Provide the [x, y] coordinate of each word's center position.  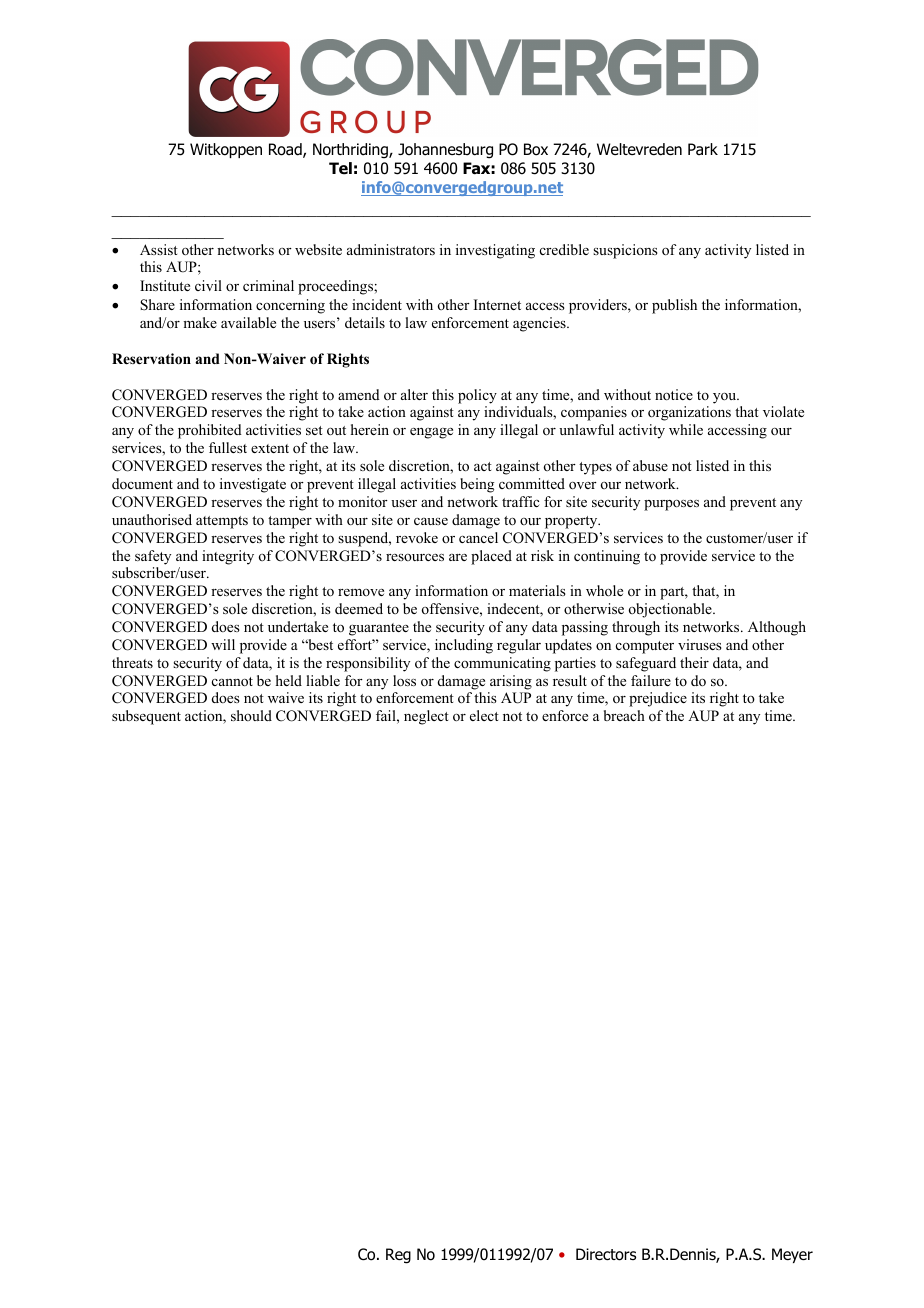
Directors [606, 1254]
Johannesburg [445, 151]
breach [624, 715]
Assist [159, 249]
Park [703, 149]
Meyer [792, 1255]
